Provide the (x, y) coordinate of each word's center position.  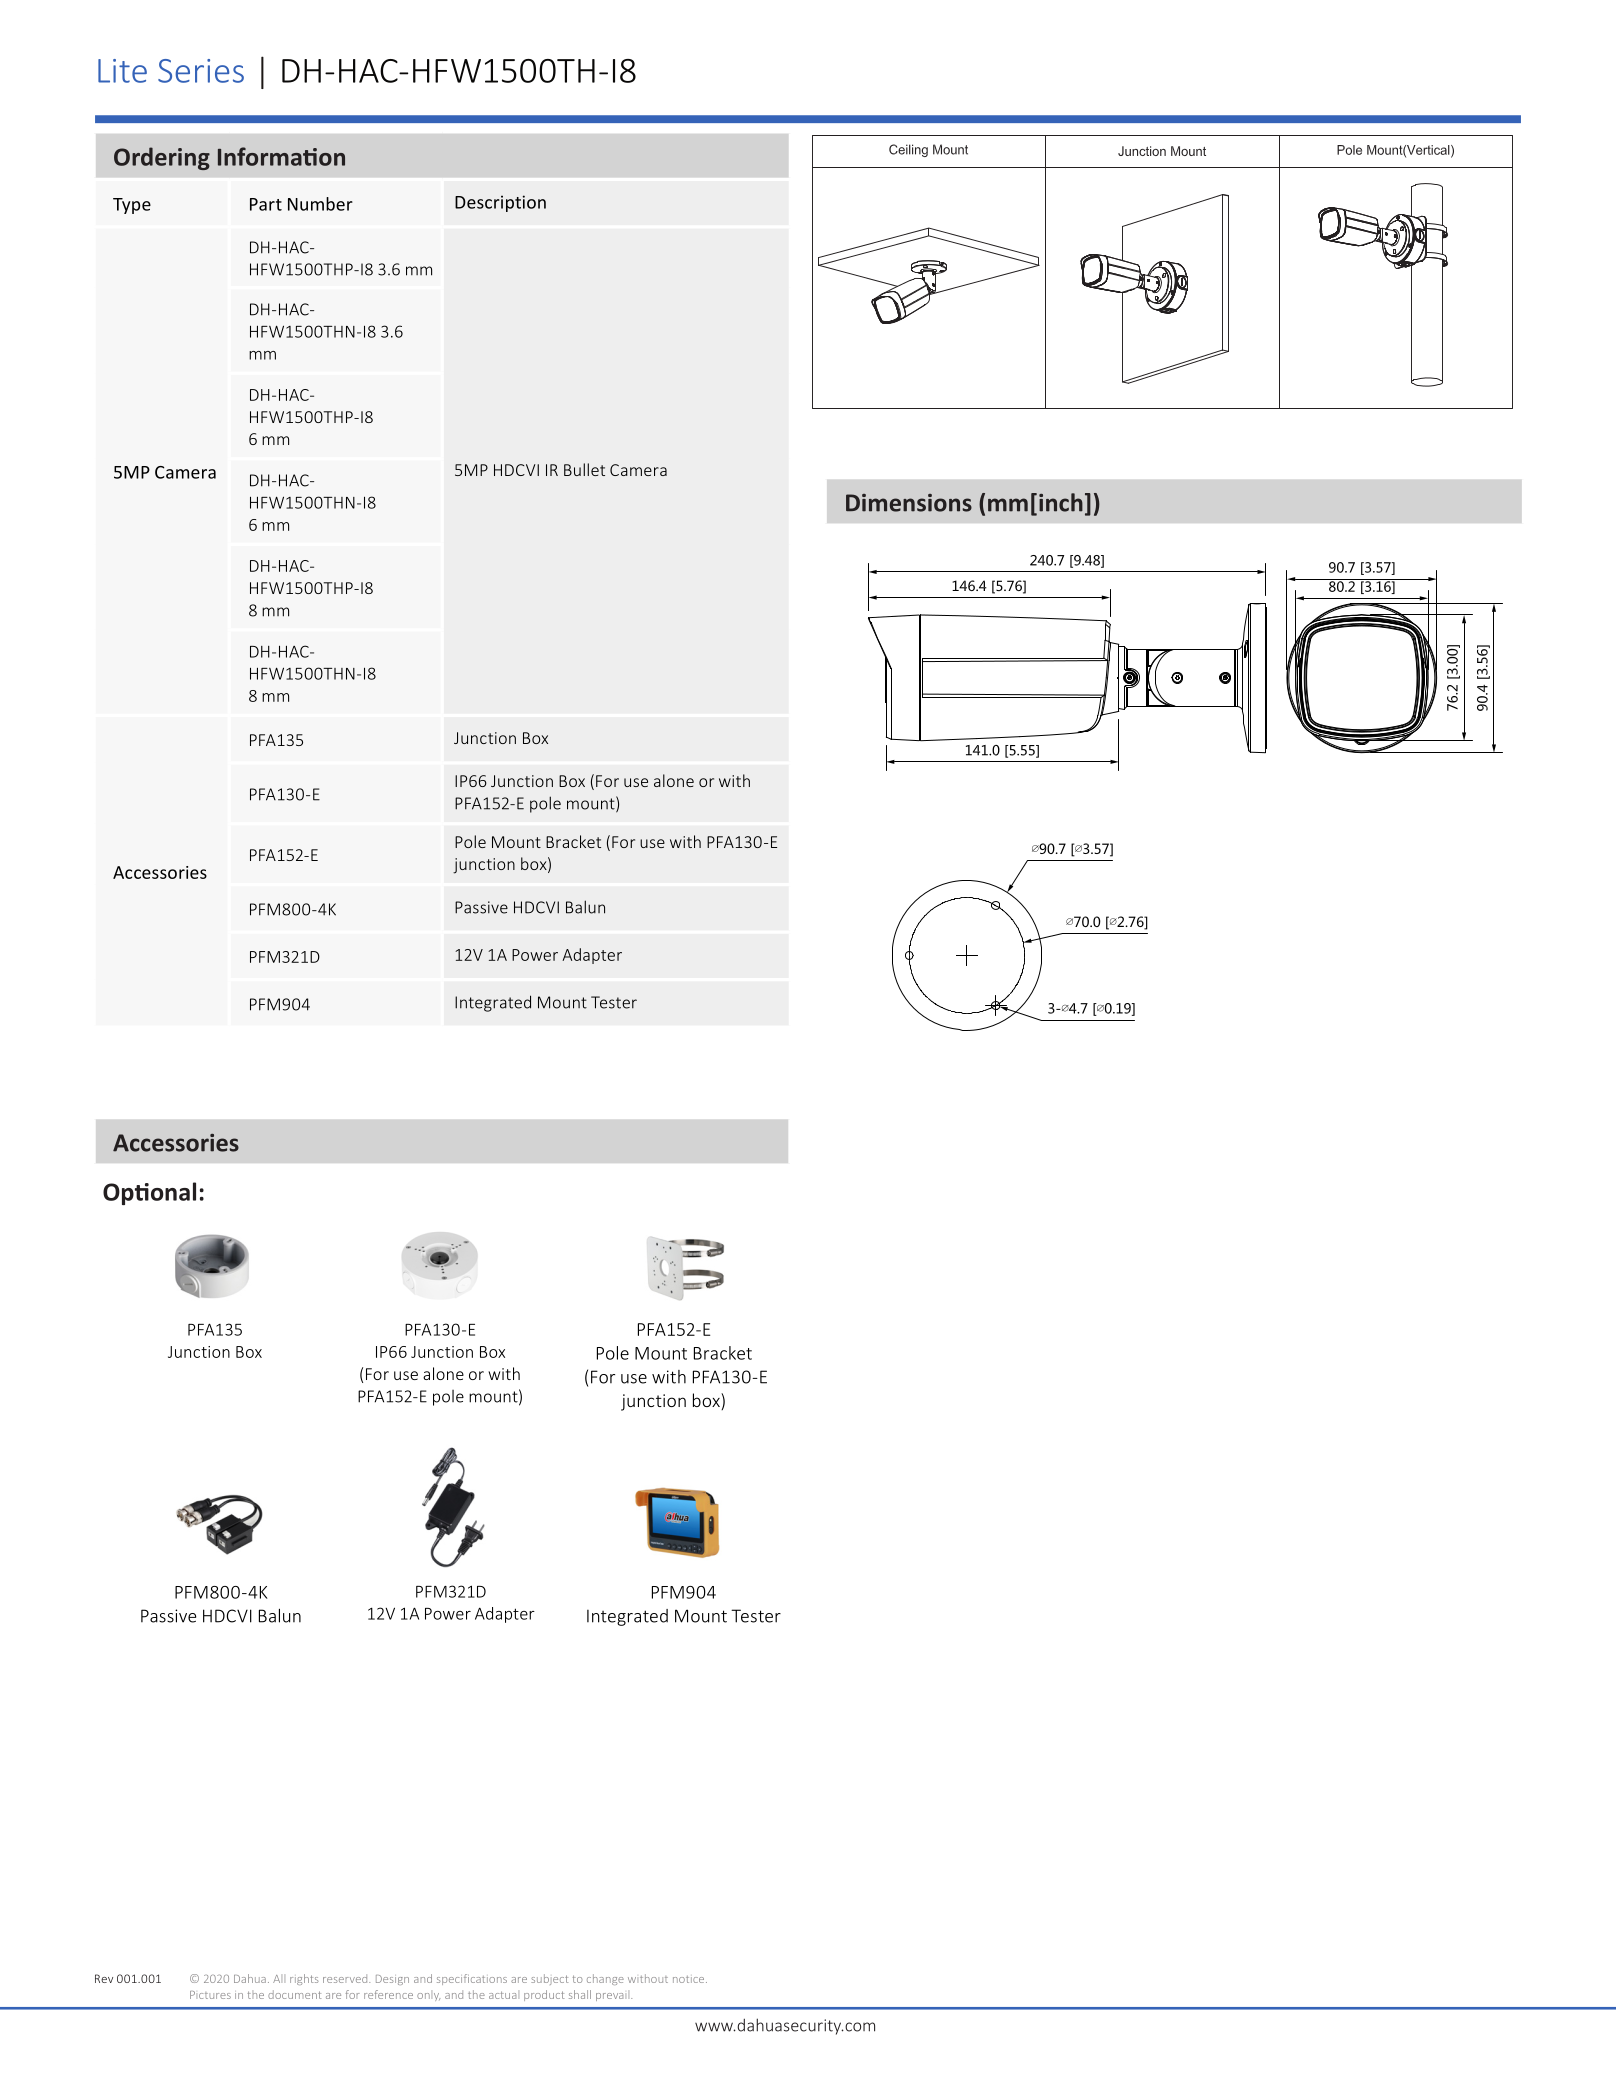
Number (320, 204)
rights (304, 1979)
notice (690, 1979)
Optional (149, 1193)
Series (201, 71)
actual (502, 1995)
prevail (614, 1997)
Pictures (210, 1995)
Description (500, 203)
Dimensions (909, 503)
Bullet (584, 469)
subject (549, 1979)
